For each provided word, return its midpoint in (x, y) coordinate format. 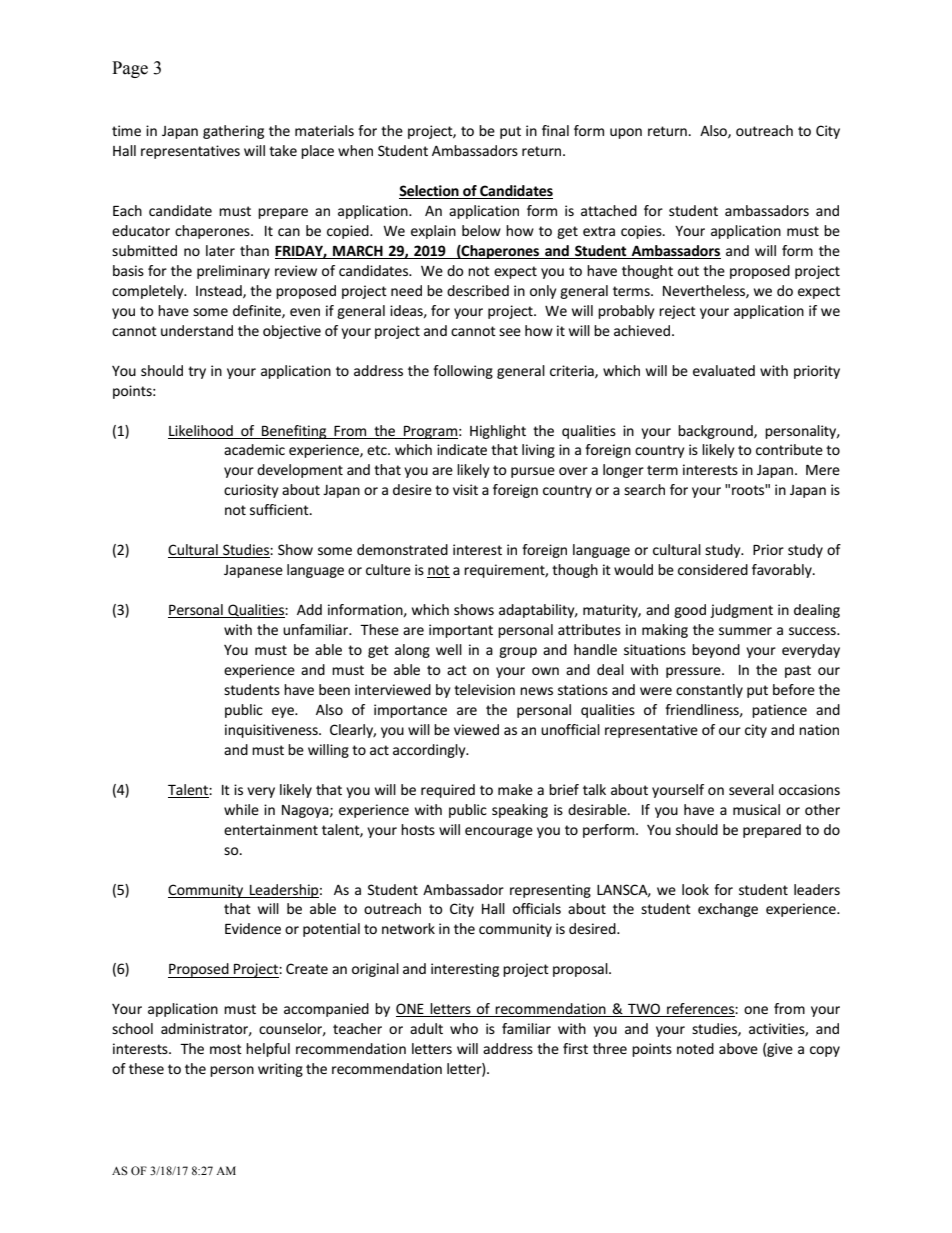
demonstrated (402, 549)
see (510, 332)
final (555, 130)
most (226, 1049)
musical (756, 809)
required (448, 791)
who (464, 1028)
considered (713, 569)
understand (197, 330)
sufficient (280, 509)
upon (626, 133)
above (738, 1048)
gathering (233, 132)
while (241, 809)
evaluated (724, 370)
